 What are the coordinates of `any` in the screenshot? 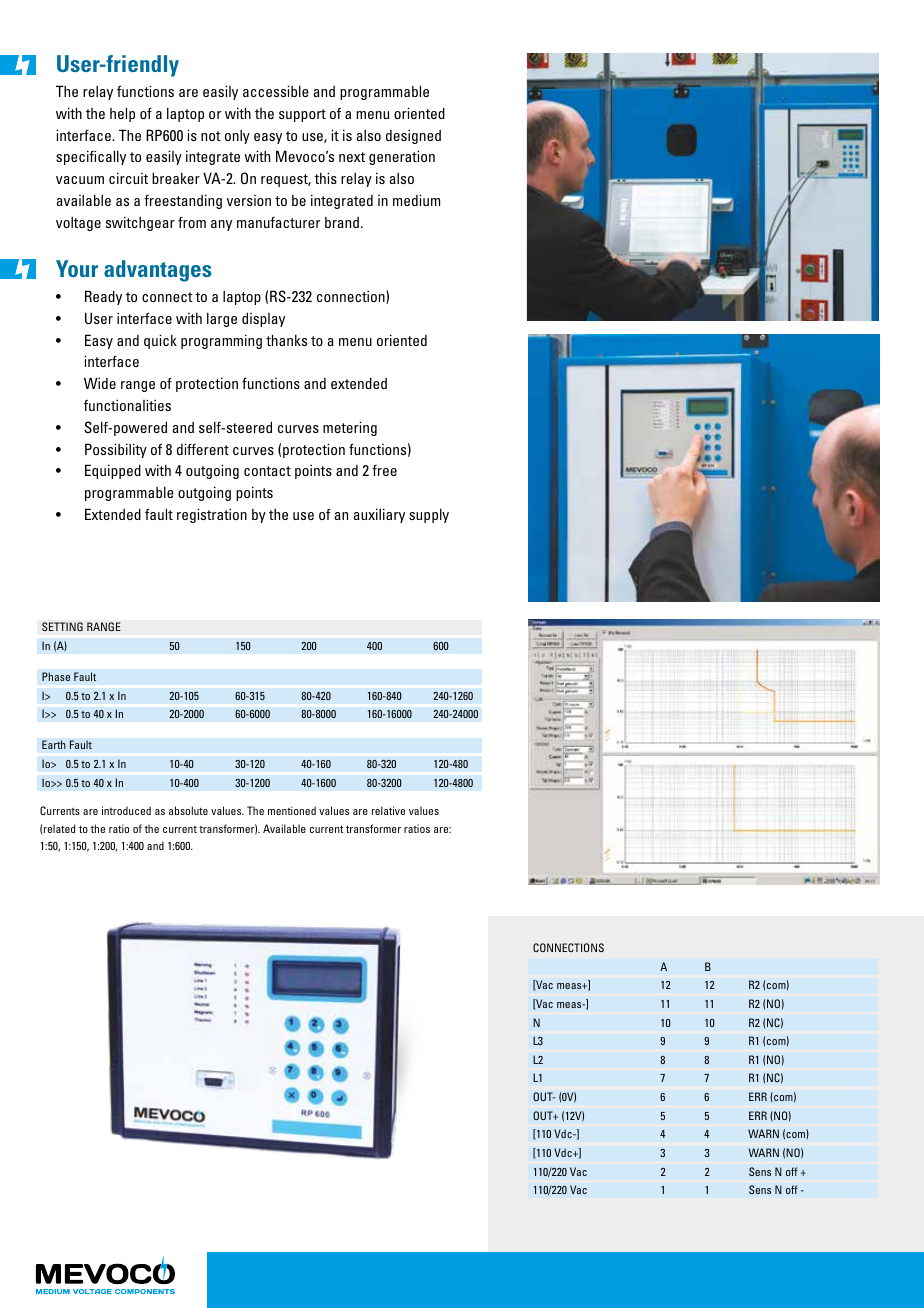 It's located at (221, 225).
